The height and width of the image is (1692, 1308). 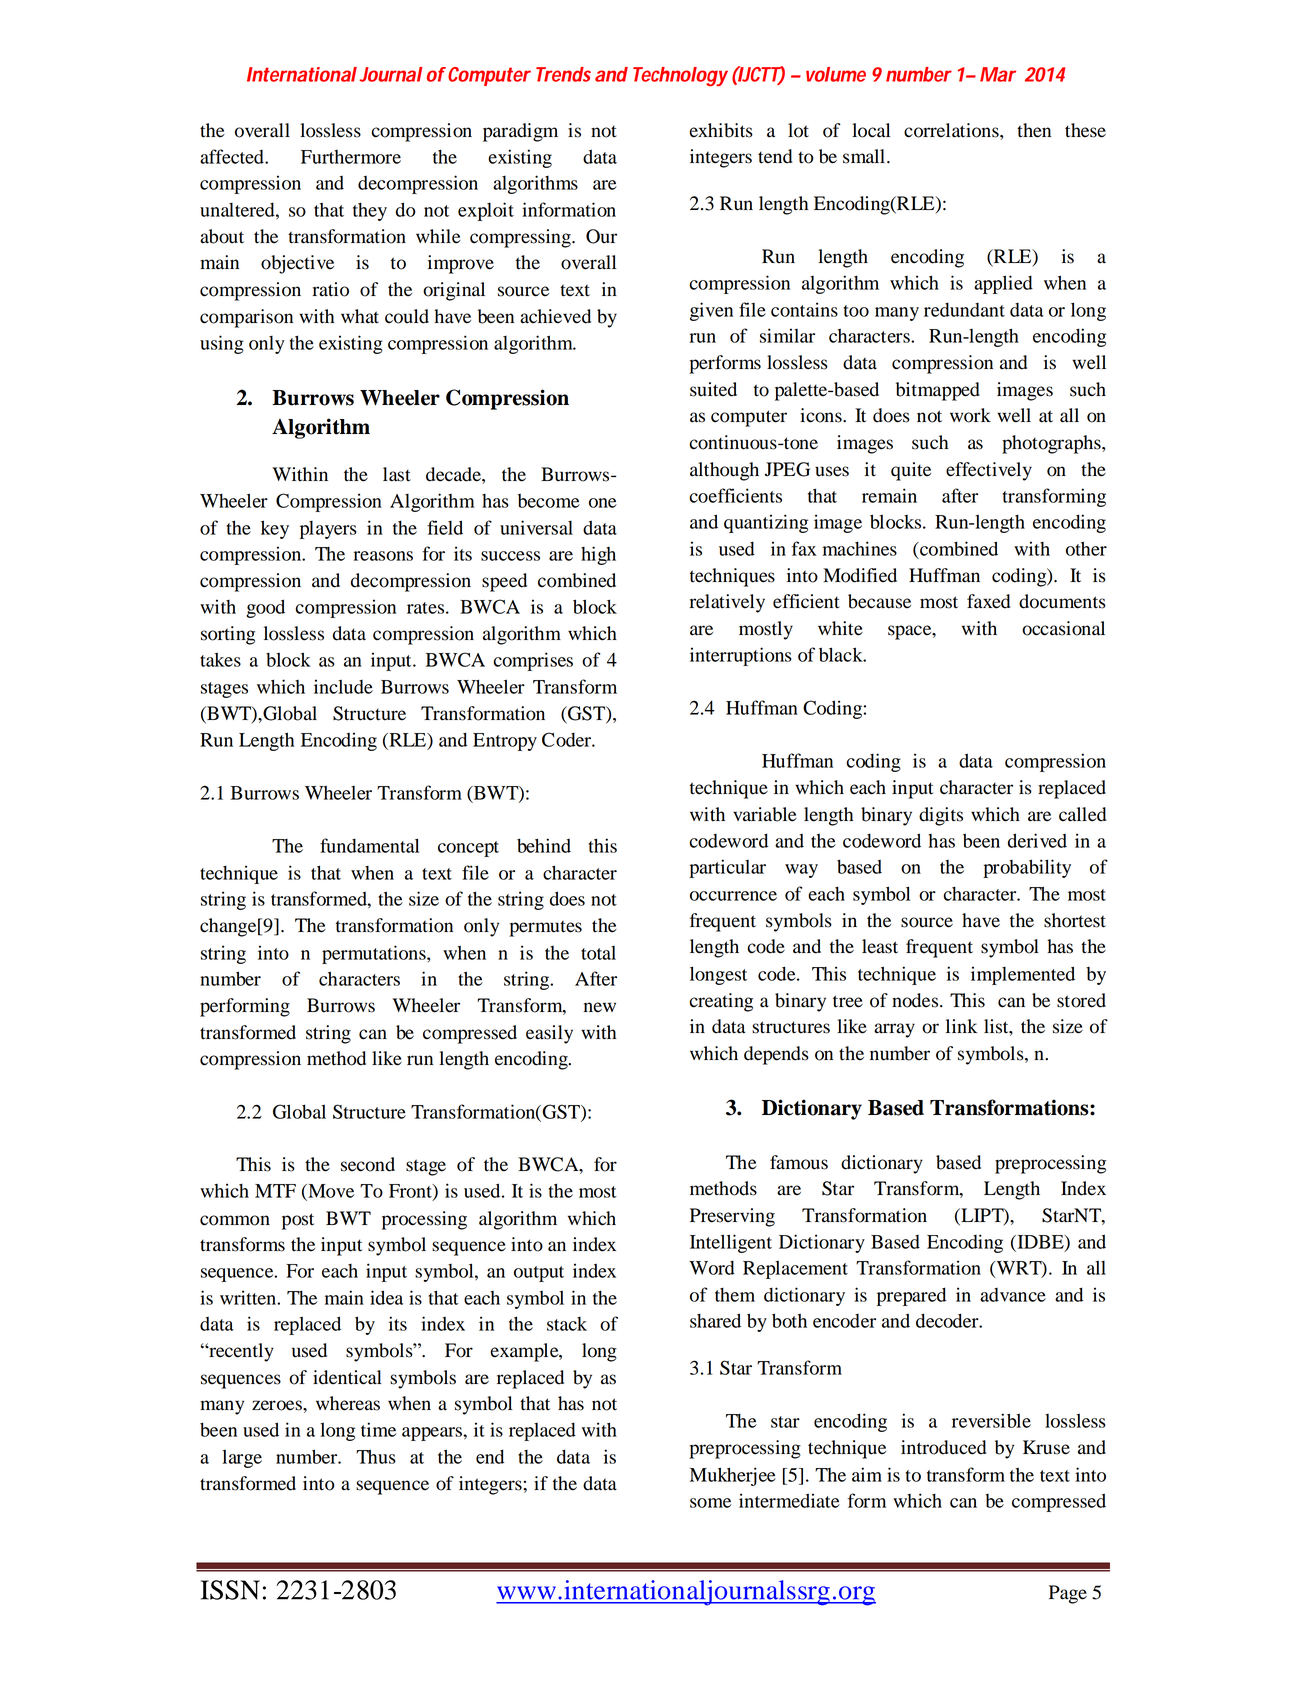 I want to click on link, so click(x=961, y=1026).
